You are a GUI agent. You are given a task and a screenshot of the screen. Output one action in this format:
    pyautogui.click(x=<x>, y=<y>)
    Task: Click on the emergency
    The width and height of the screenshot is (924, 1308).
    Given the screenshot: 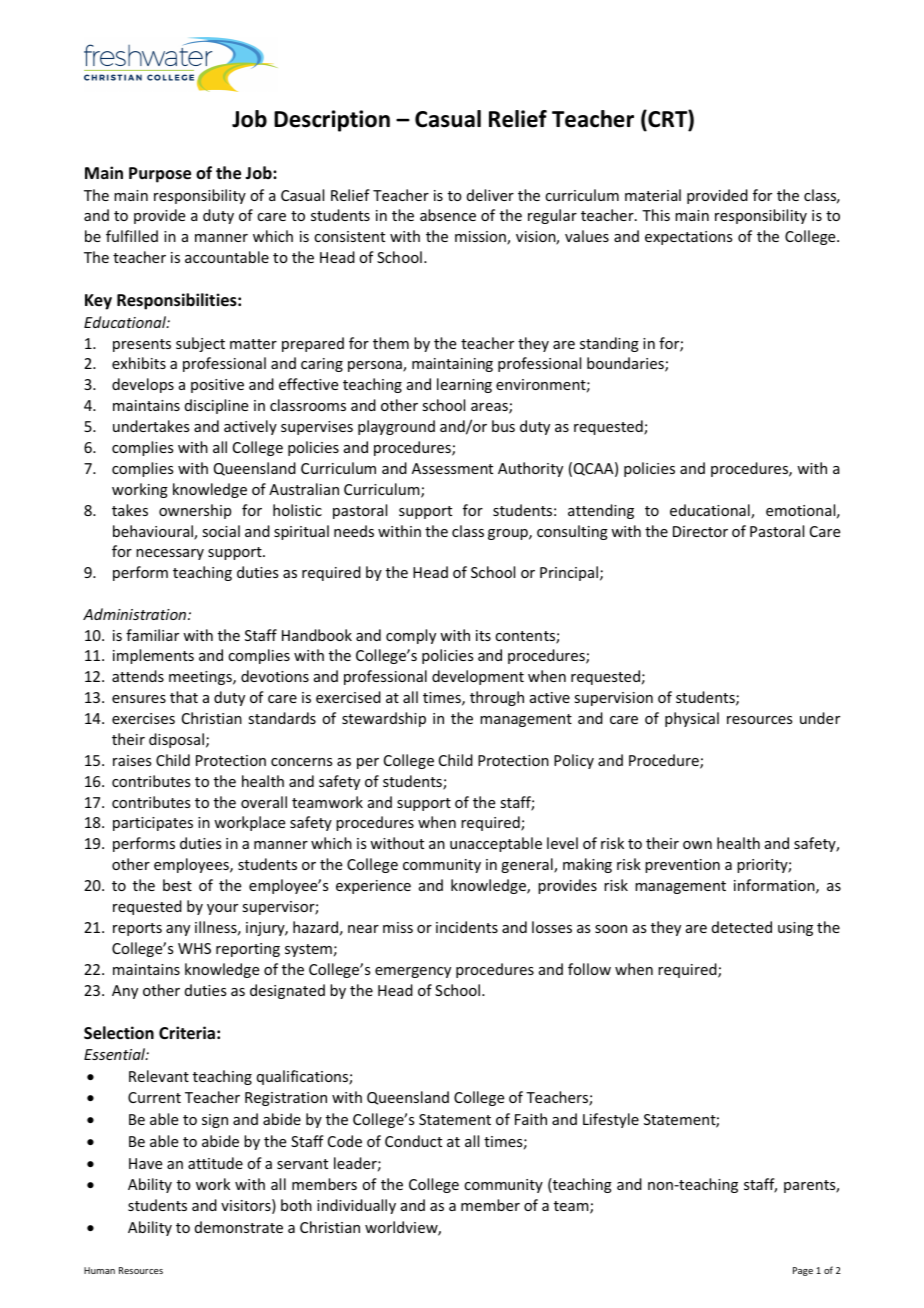 What is the action you would take?
    pyautogui.click(x=413, y=972)
